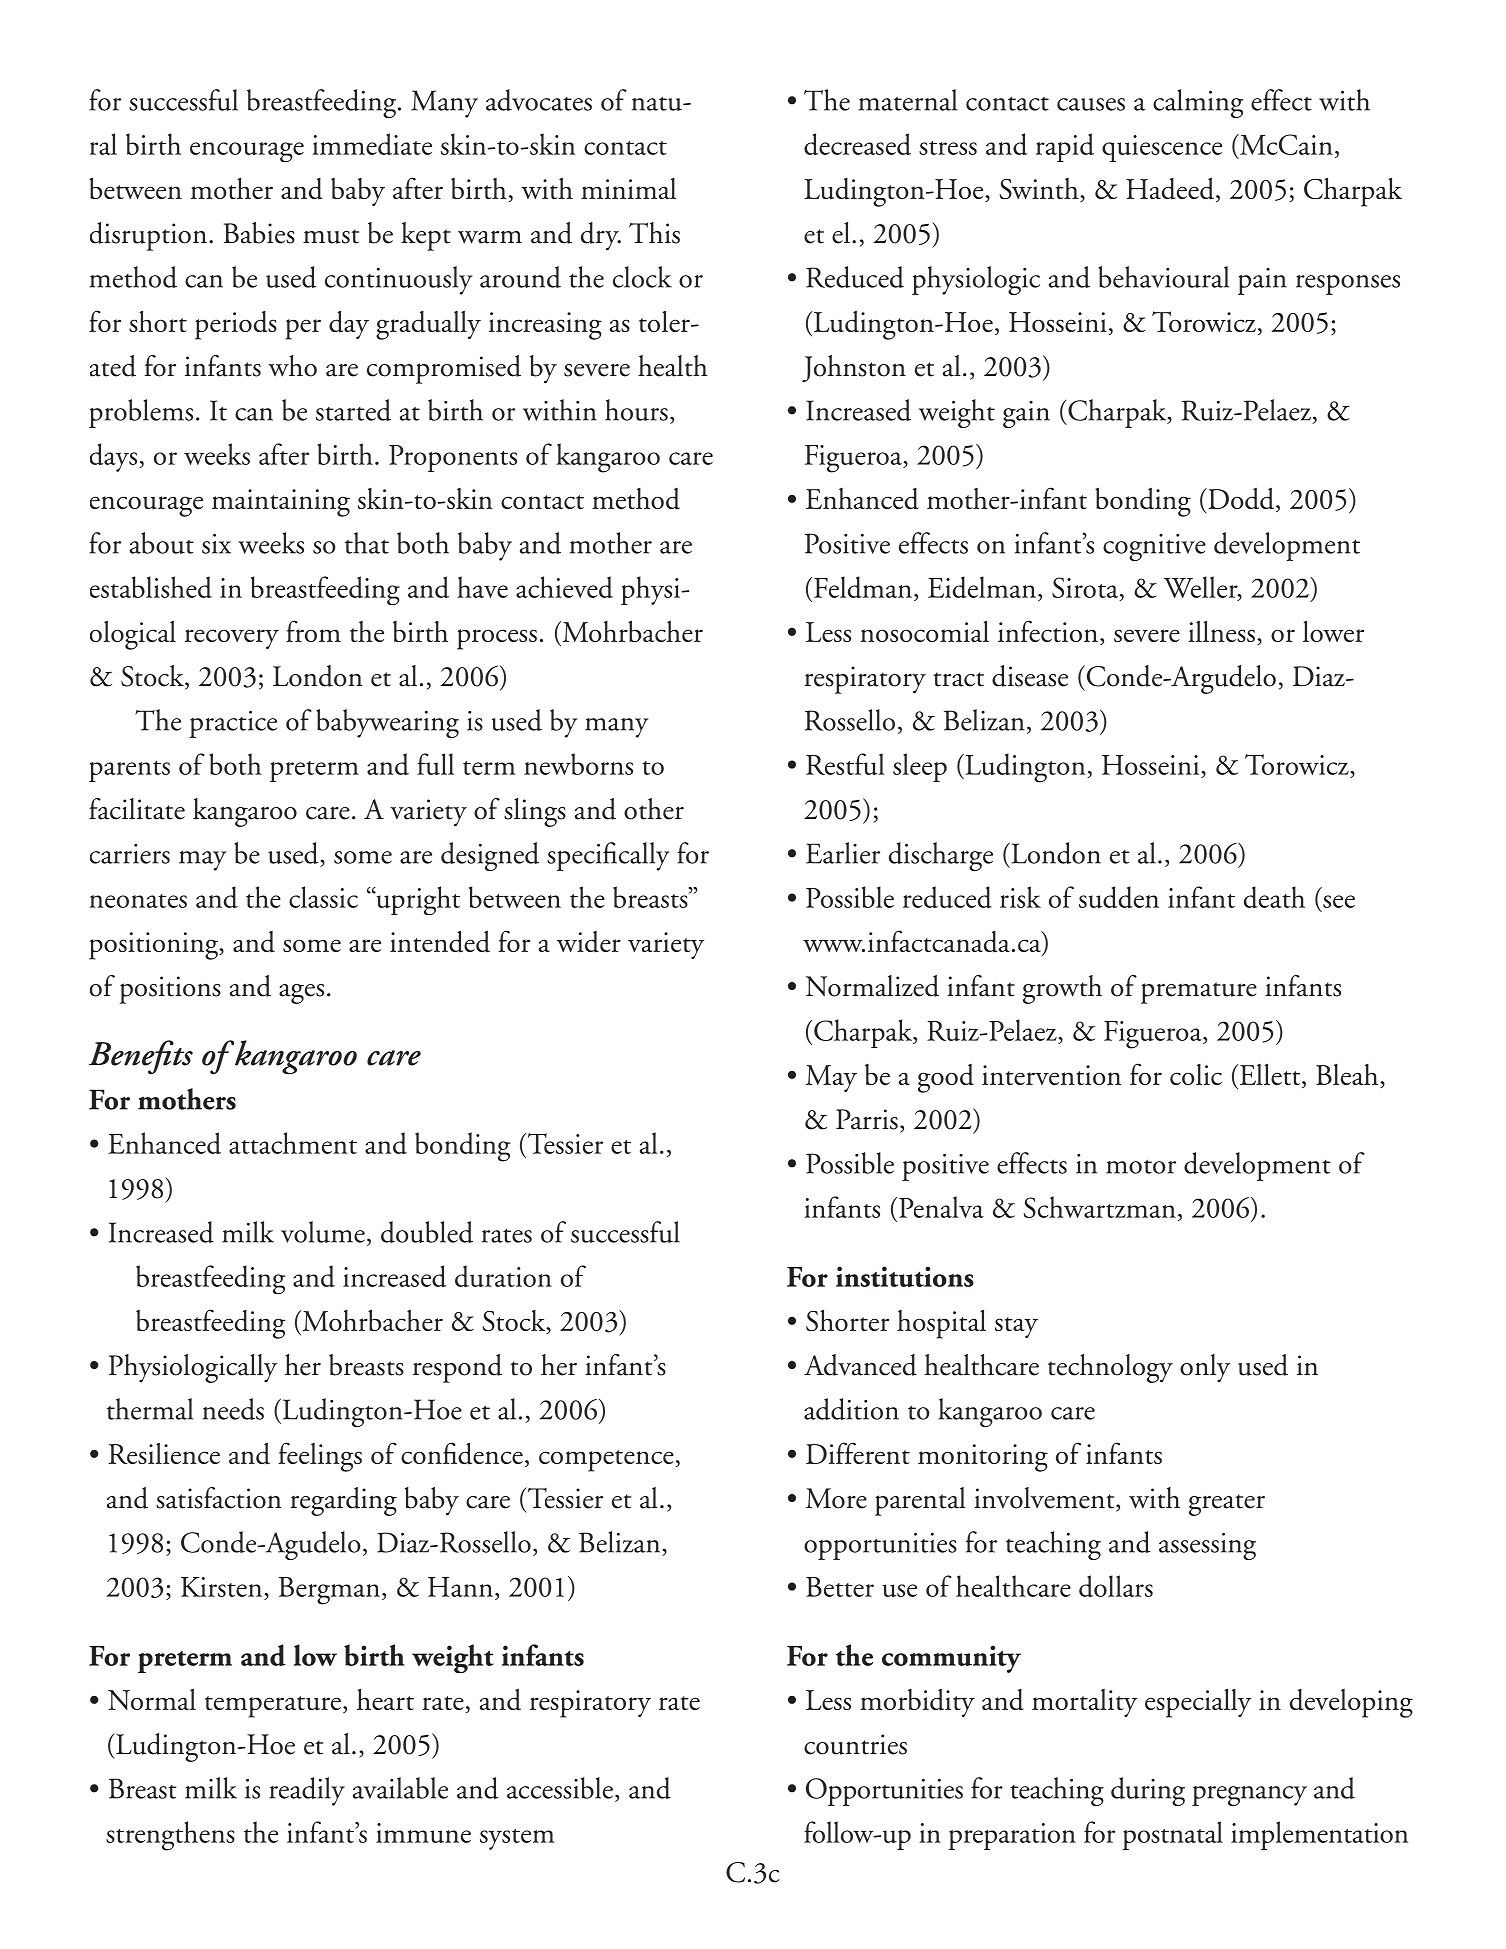 The height and width of the screenshot is (1949, 1506). What do you see at coordinates (301, 994) in the screenshot?
I see `ages` at bounding box center [301, 994].
